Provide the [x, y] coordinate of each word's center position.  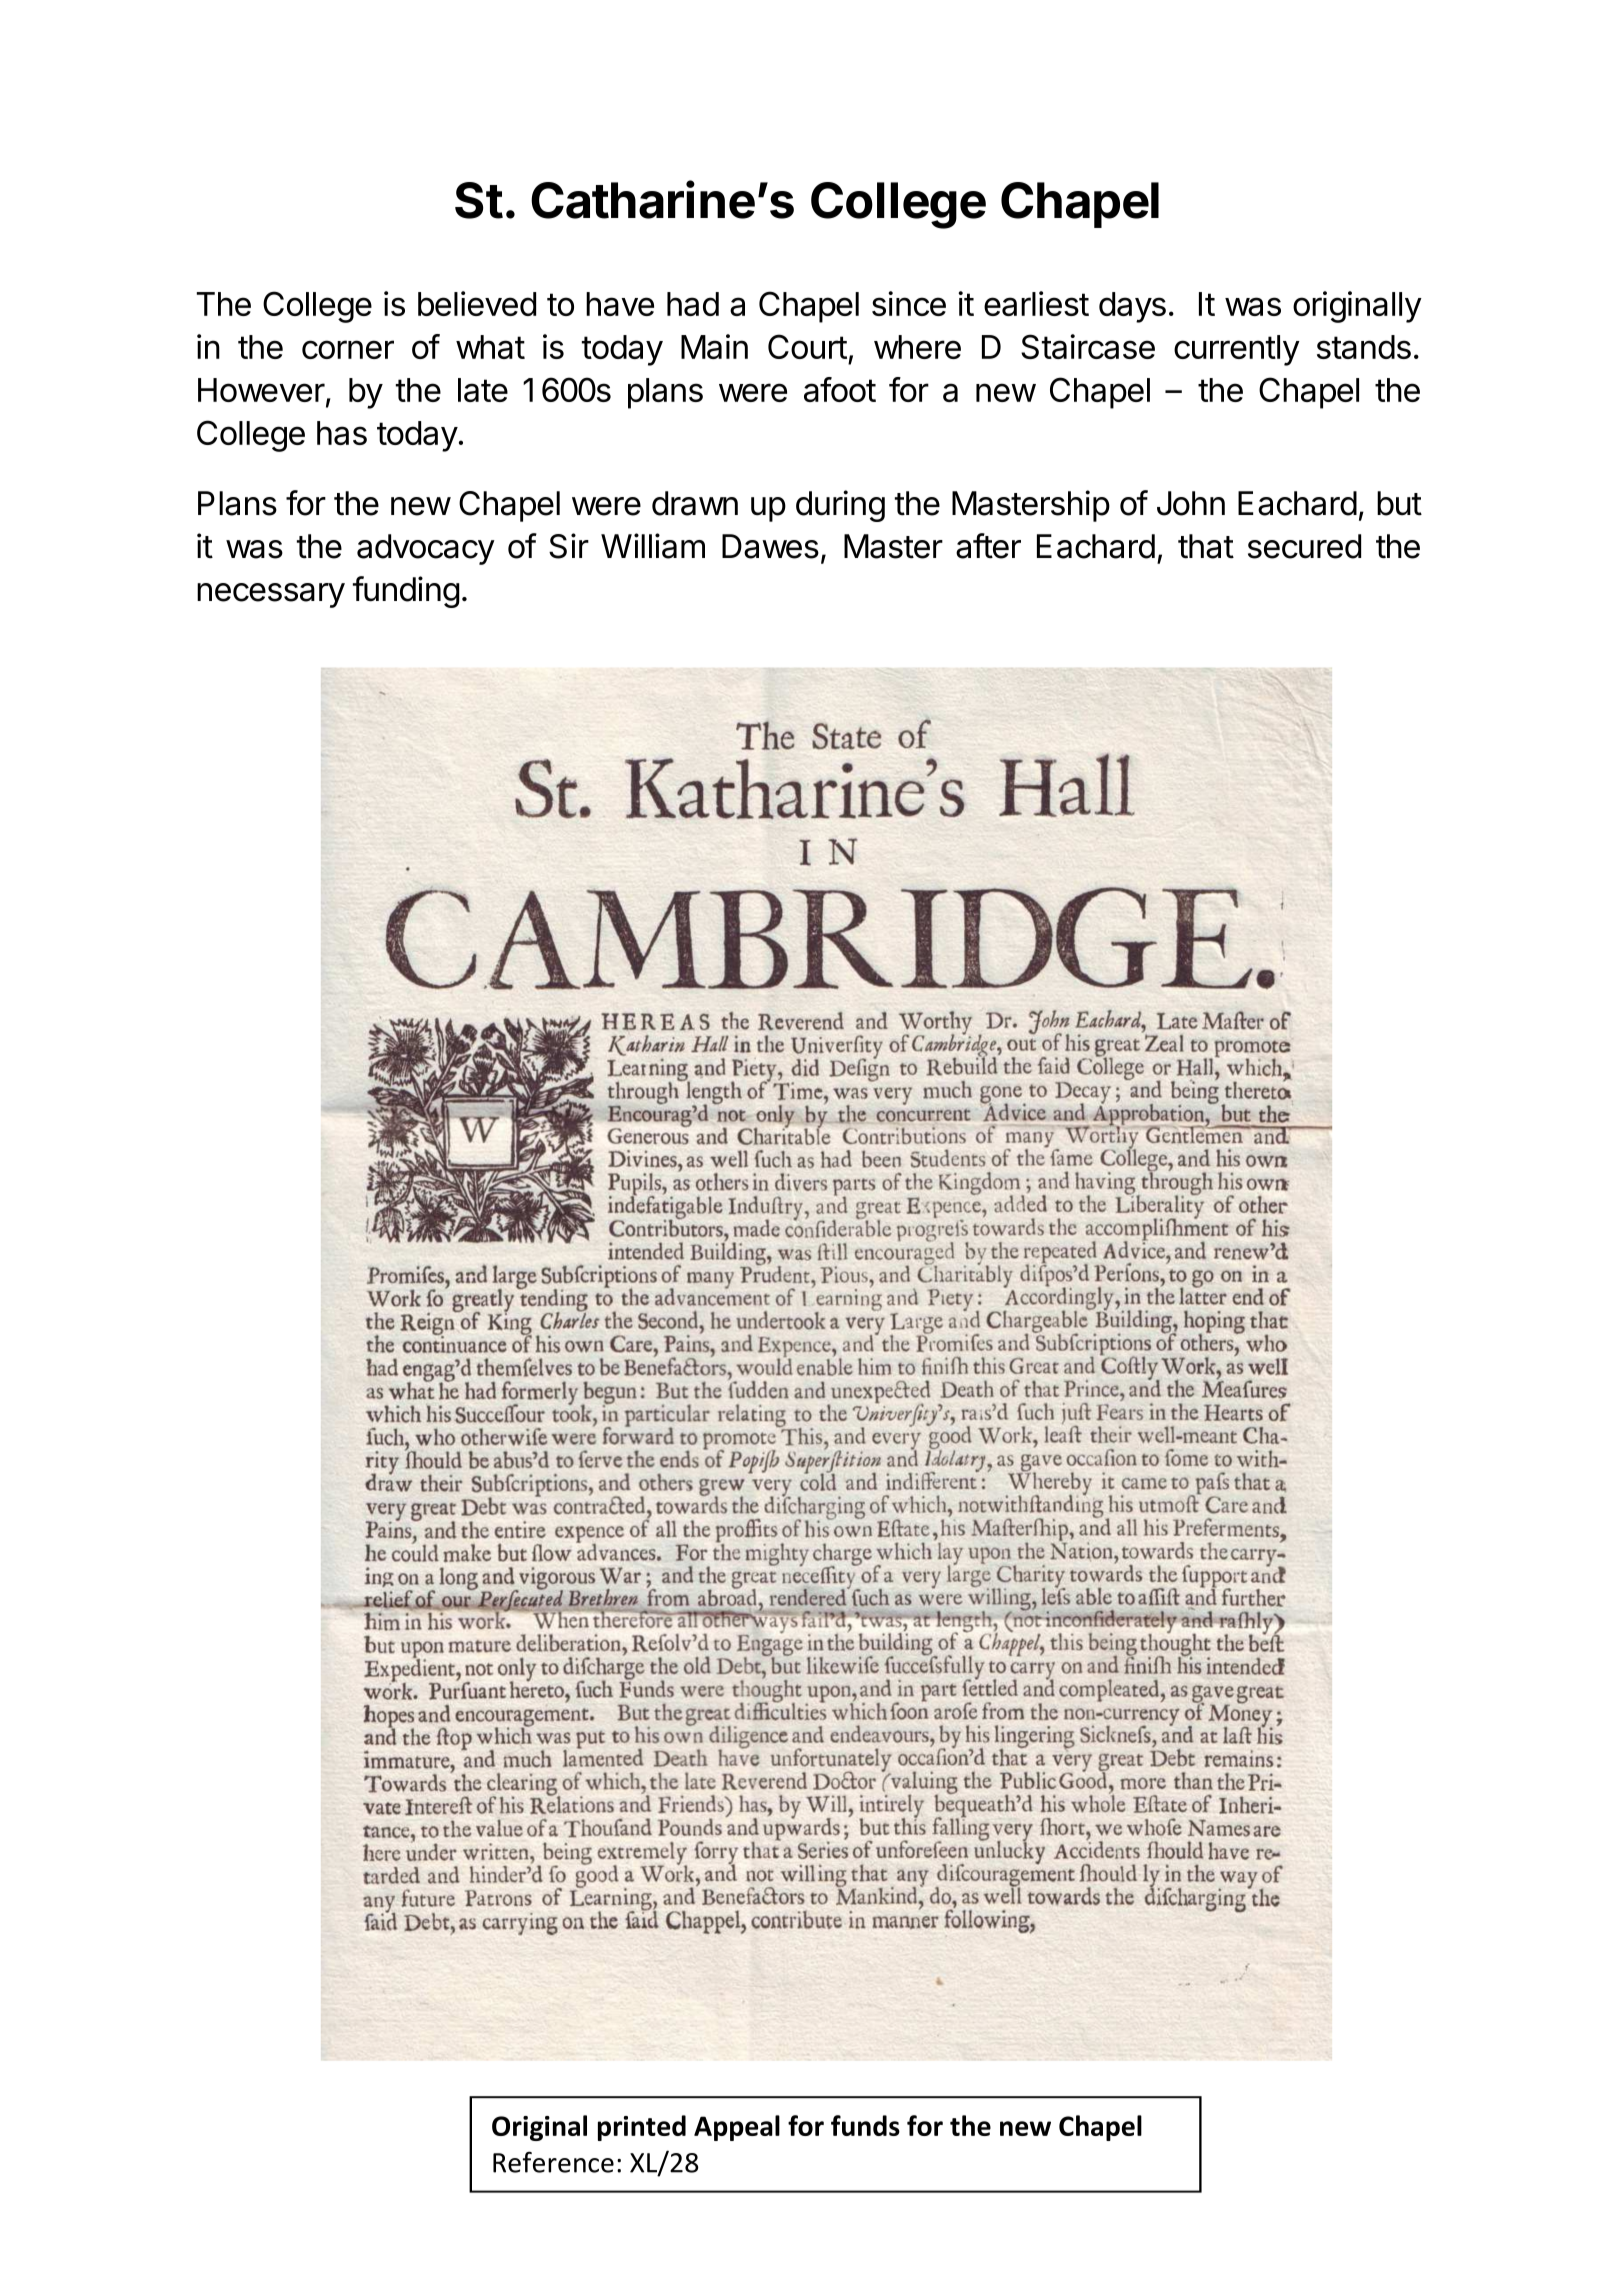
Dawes [770, 546]
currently [1237, 350]
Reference [553, 2162]
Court [807, 346]
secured [1304, 546]
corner [348, 349]
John [1191, 503]
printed [642, 2128]
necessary [271, 595]
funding [406, 592]
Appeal [737, 2128]
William [653, 546]
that [1206, 546]
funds [865, 2125]
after [988, 546]
